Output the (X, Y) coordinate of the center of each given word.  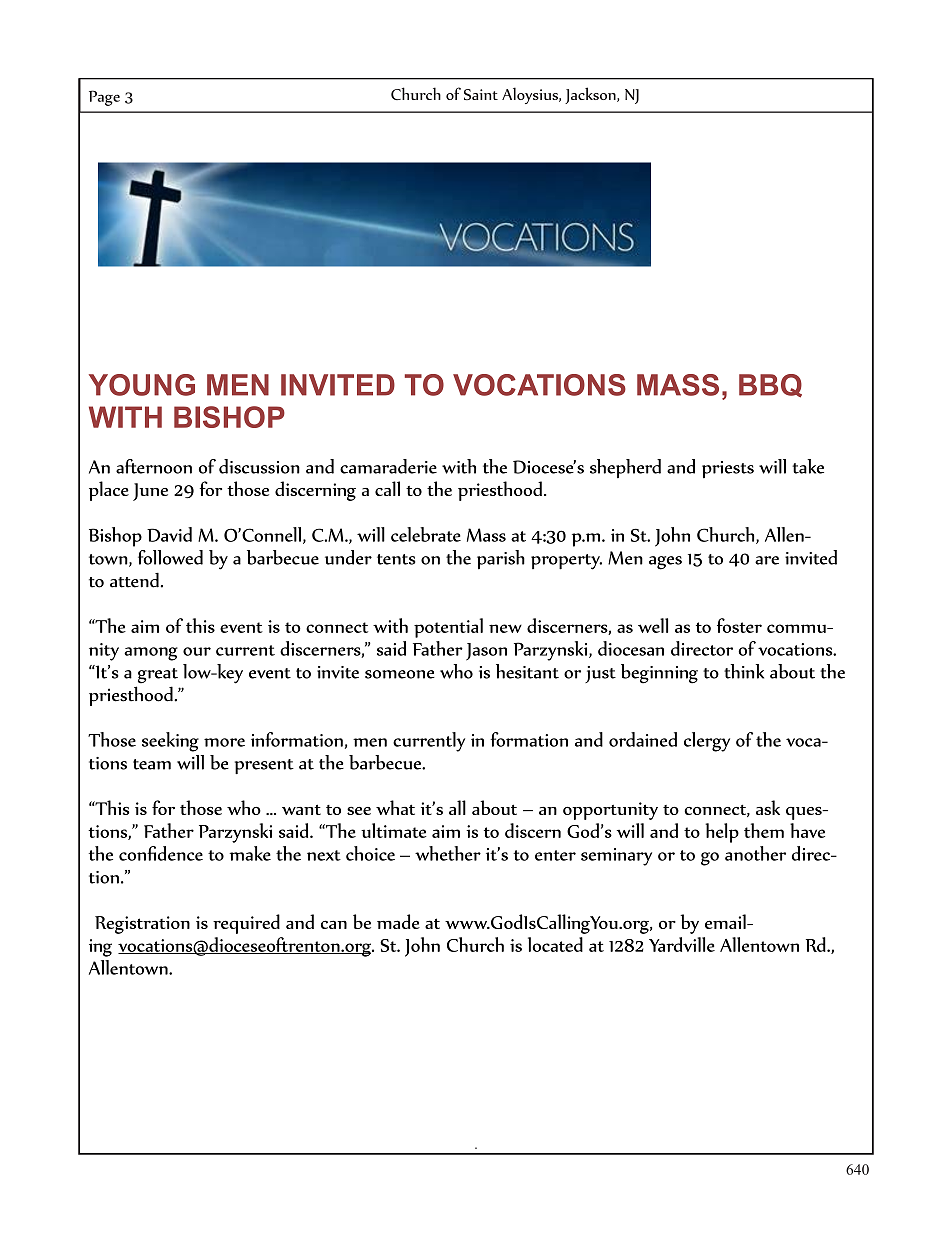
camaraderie (388, 466)
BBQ (770, 386)
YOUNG (142, 385)
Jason (486, 652)
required (246, 924)
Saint (481, 94)
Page (104, 98)
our (197, 651)
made (398, 921)
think (744, 671)
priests (728, 469)
